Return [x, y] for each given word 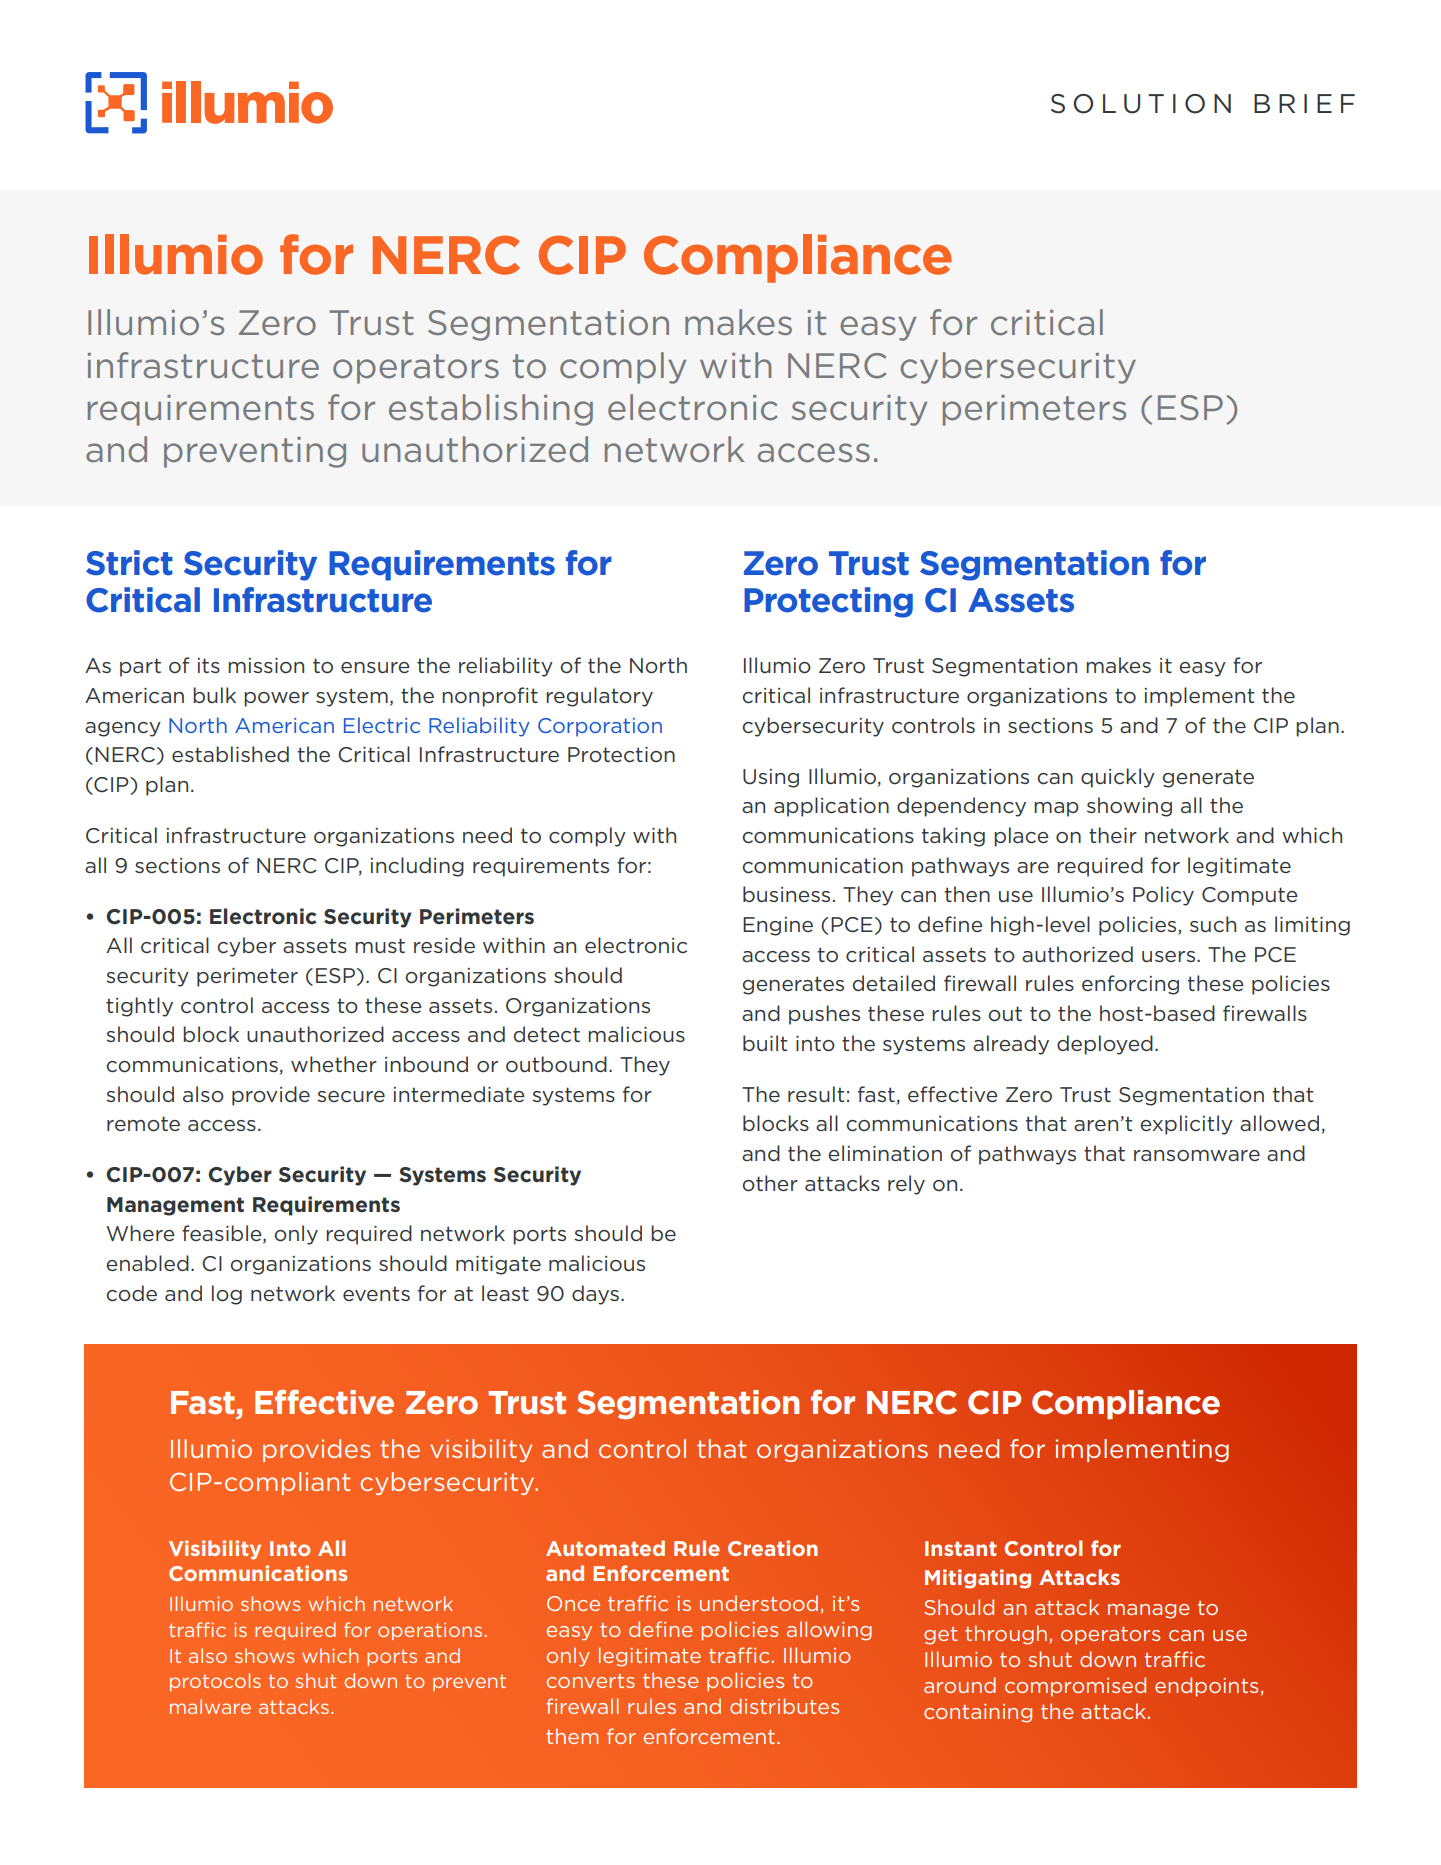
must [380, 945]
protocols [215, 1682]
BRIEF [1304, 103]
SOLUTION [1141, 104]
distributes [784, 1706]
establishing [491, 410]
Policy [1163, 896]
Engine [778, 926]
